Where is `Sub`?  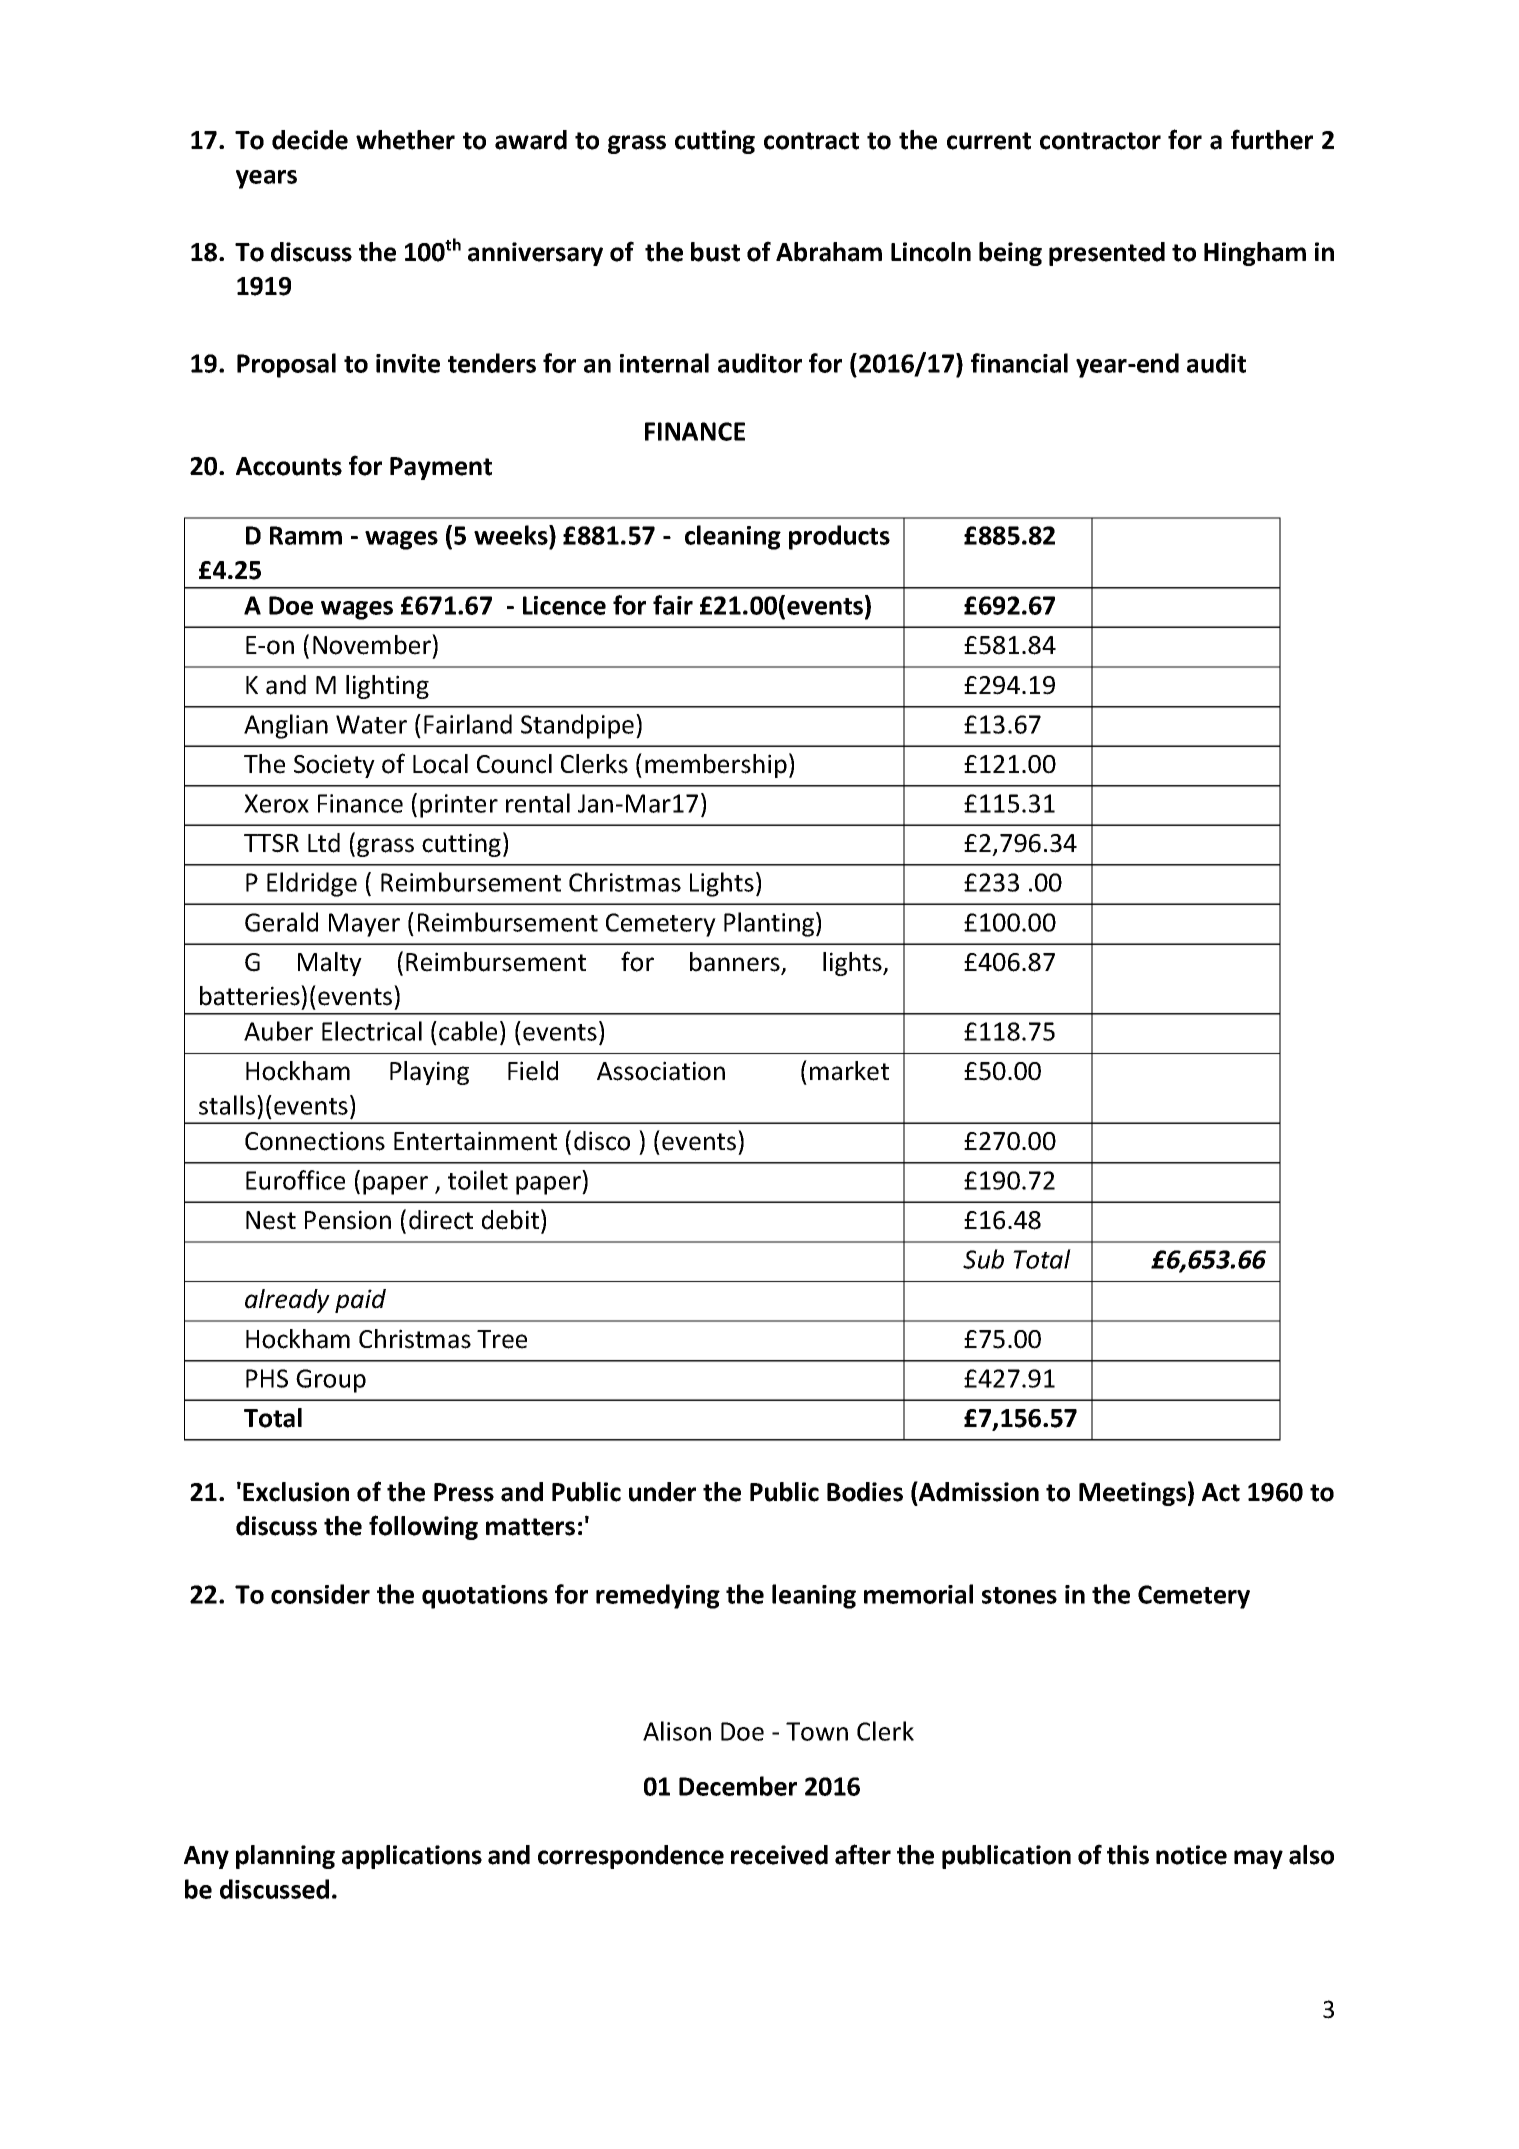 Sub is located at coordinates (983, 1259).
